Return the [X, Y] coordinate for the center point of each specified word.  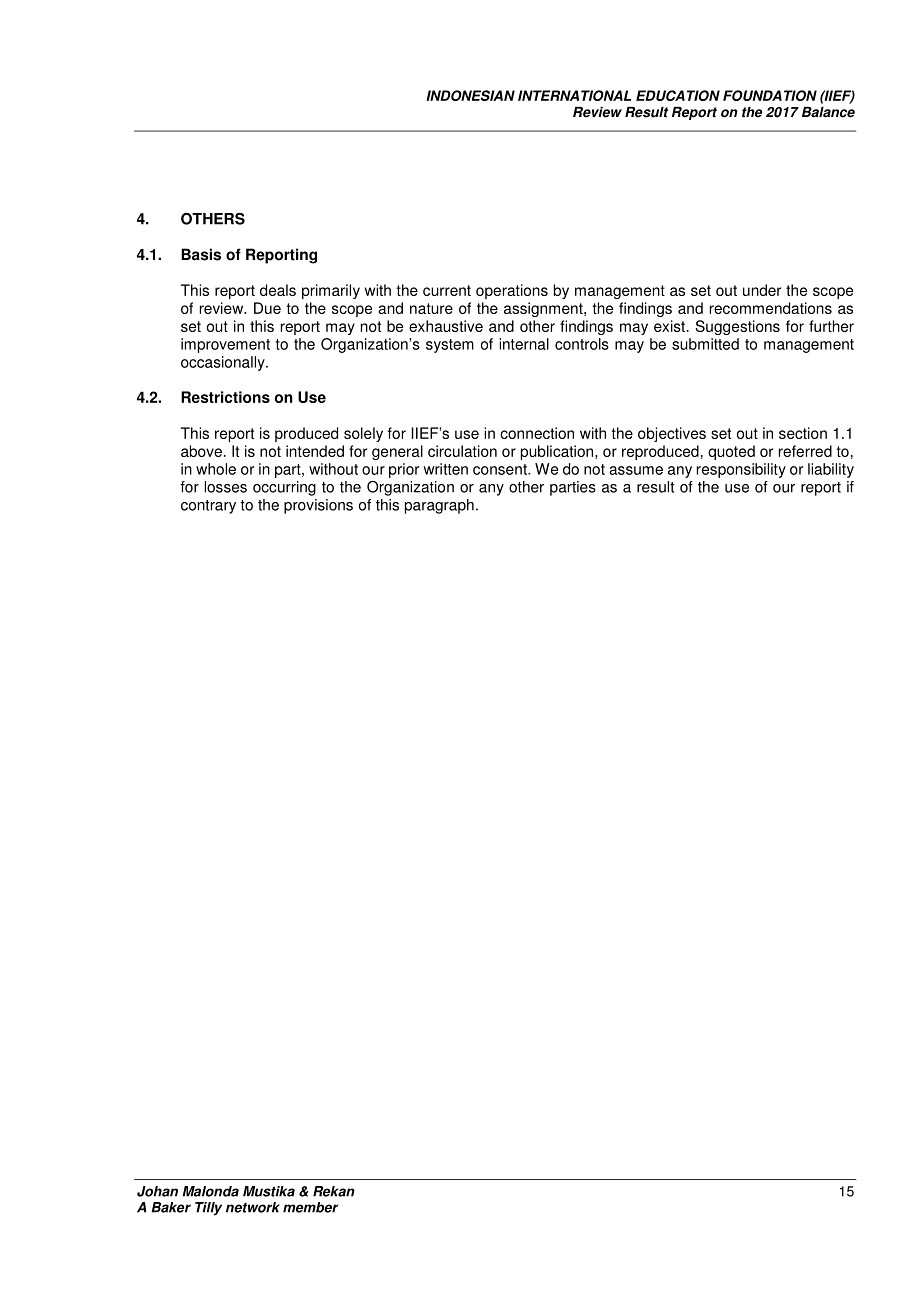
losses [225, 487]
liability [831, 470]
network [253, 1207]
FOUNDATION [770, 95]
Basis [201, 254]
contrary [208, 507]
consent [501, 469]
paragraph [439, 506]
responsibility [741, 470]
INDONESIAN [470, 95]
